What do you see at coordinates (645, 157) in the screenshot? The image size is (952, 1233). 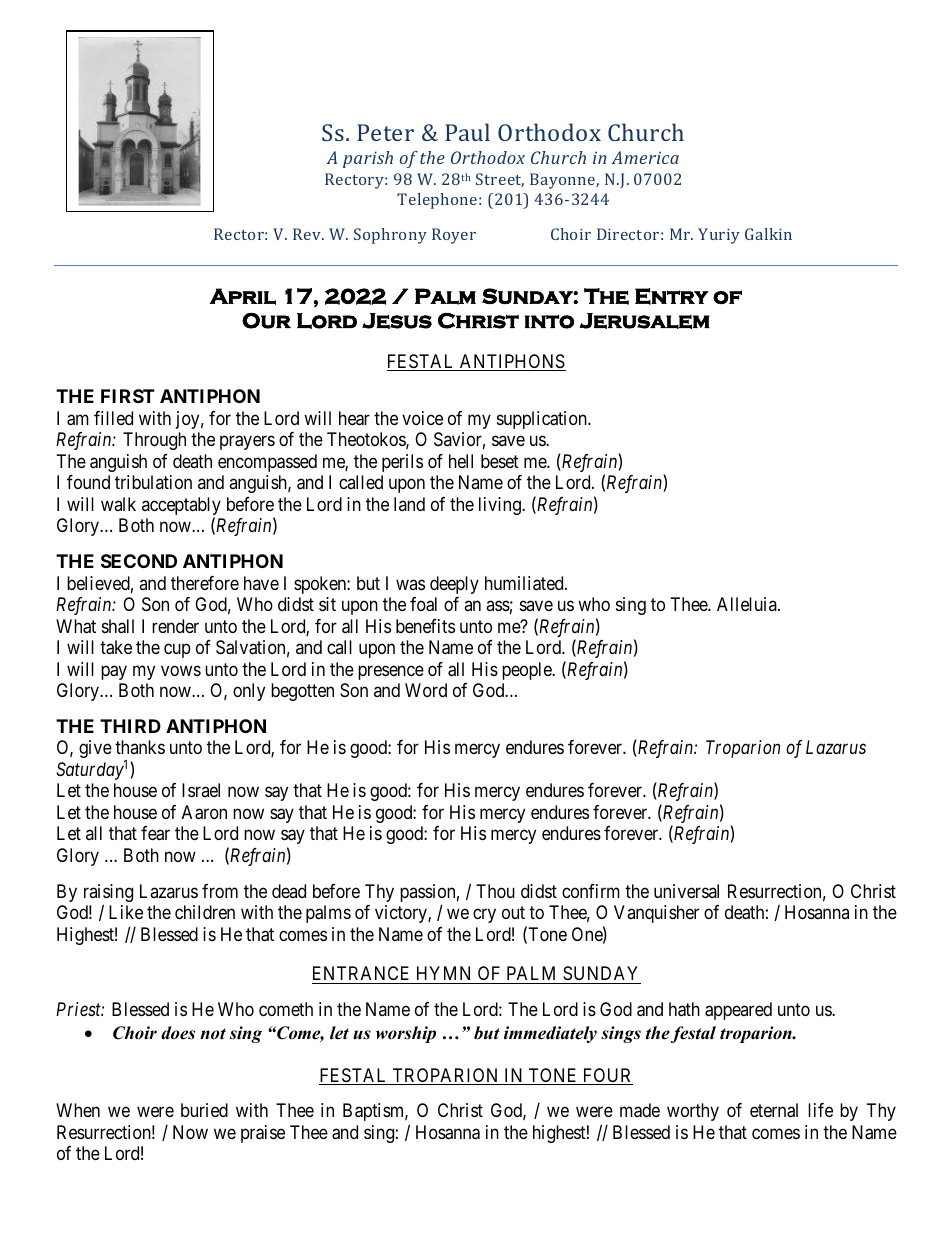 I see `America` at bounding box center [645, 157].
